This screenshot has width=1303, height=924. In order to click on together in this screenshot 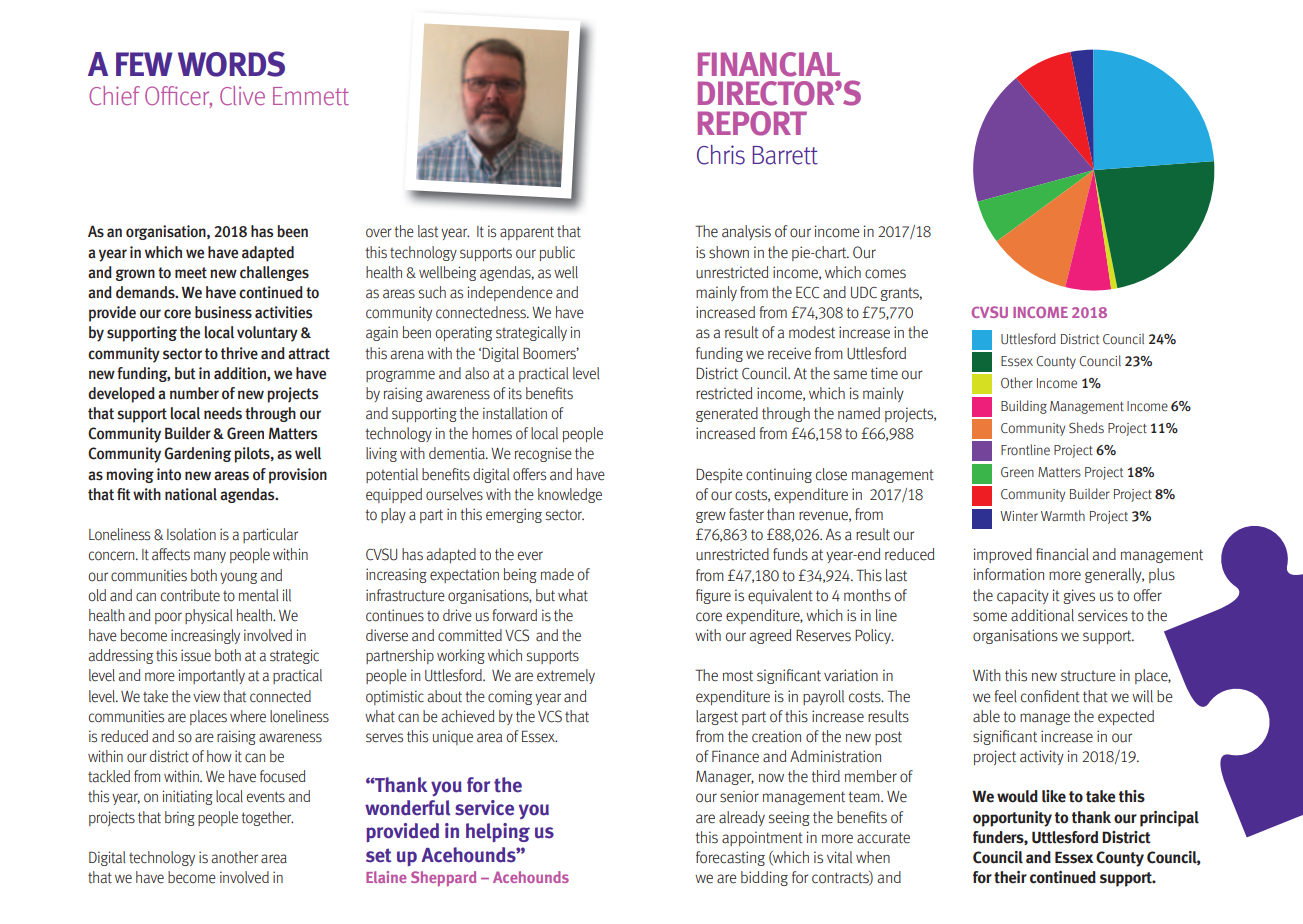, I will do `click(267, 818)`.
